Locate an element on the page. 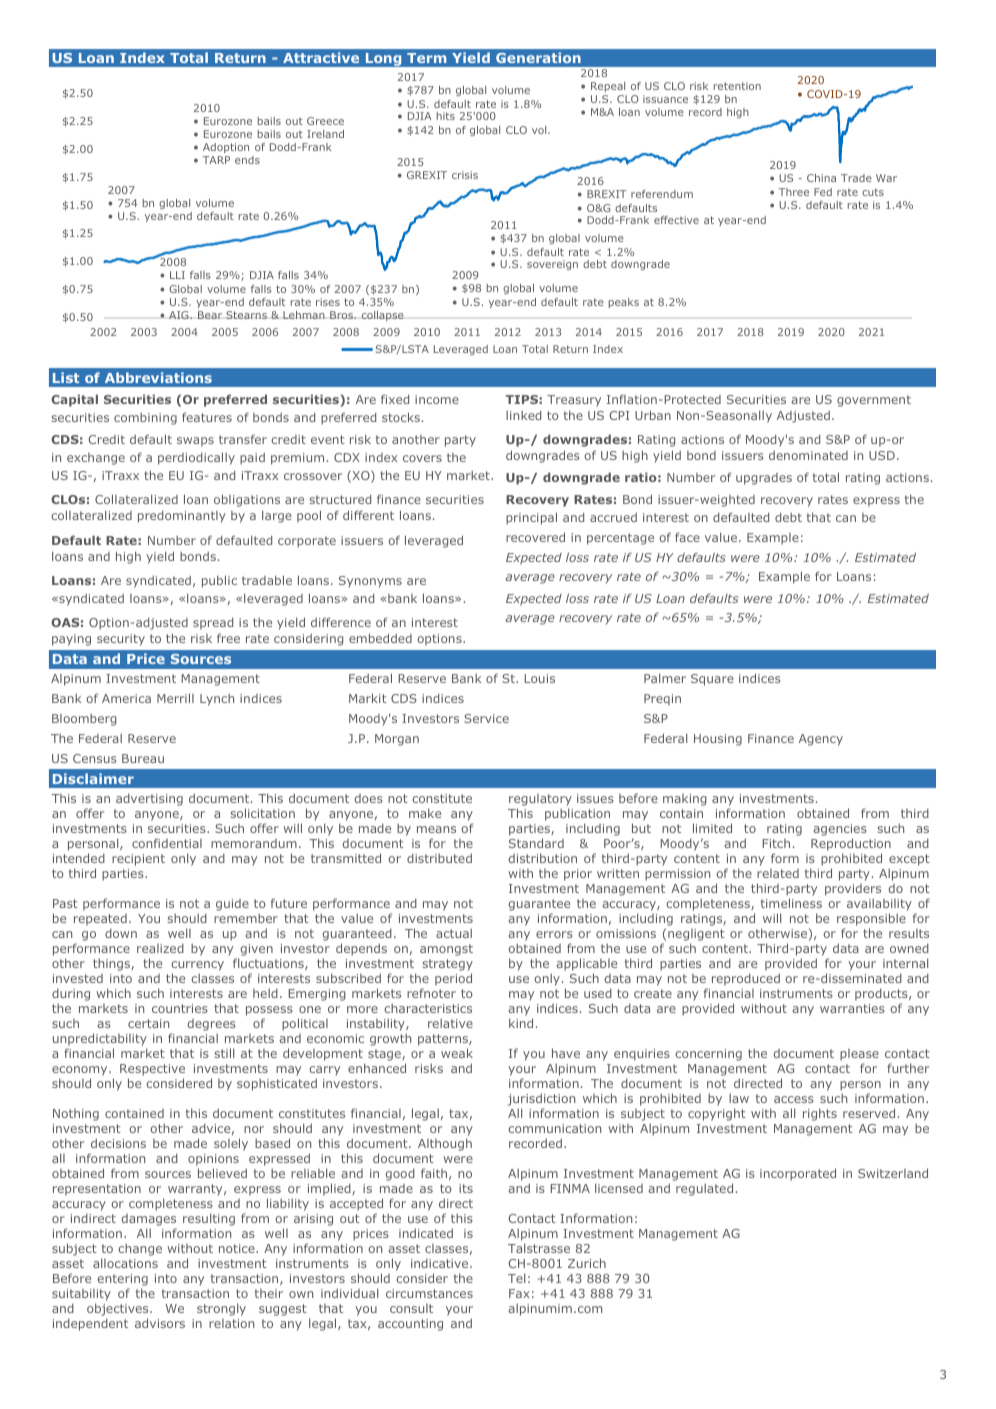  TARP is located at coordinates (216, 160).
